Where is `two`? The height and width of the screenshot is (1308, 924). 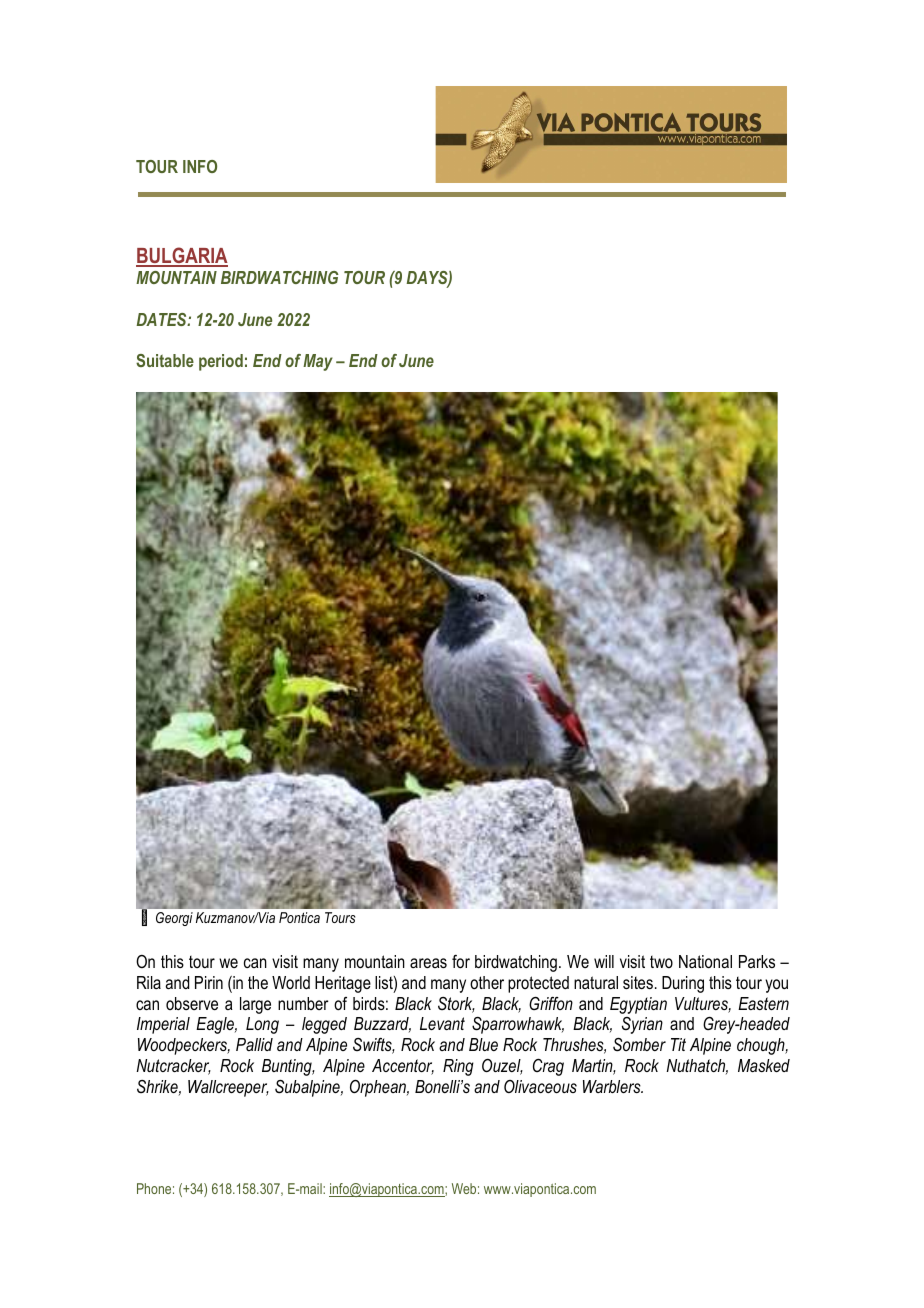
two is located at coordinates (661, 962).
